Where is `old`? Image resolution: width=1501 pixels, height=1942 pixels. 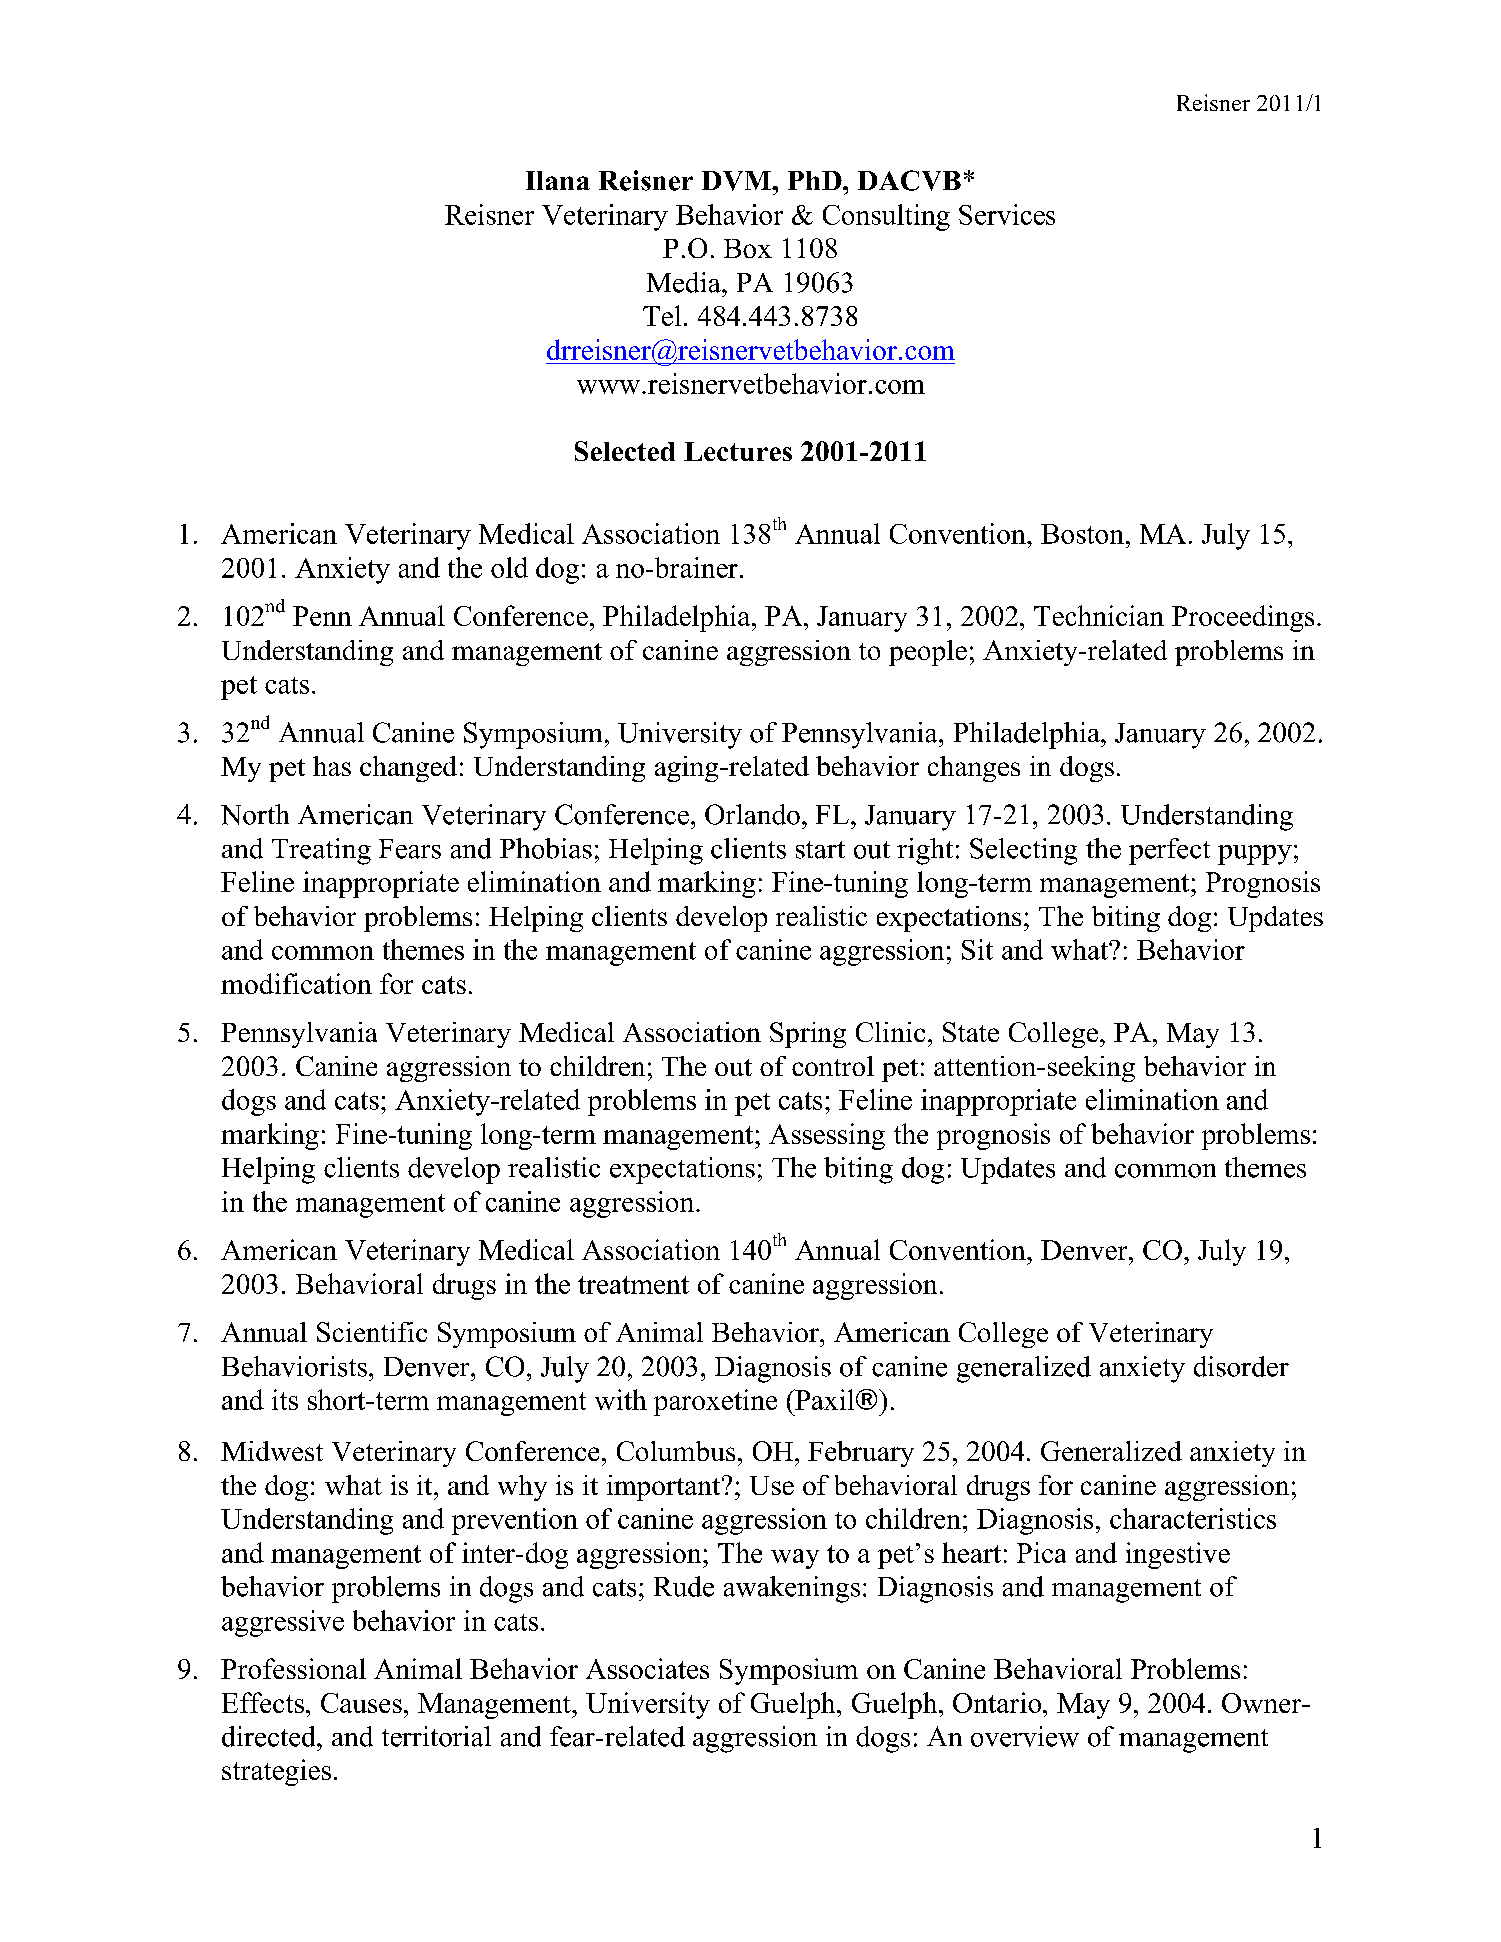
old is located at coordinates (509, 567).
